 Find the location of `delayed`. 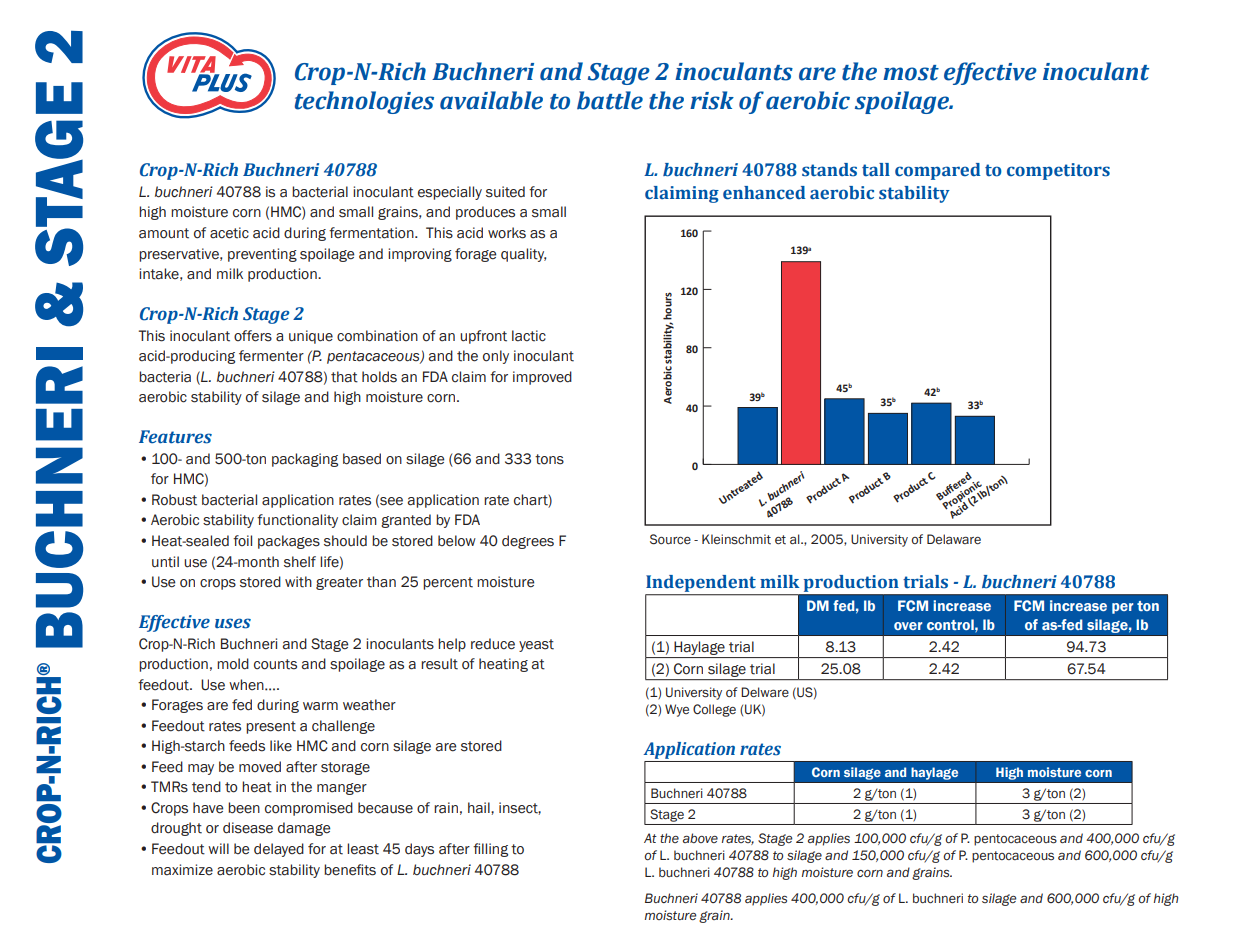

delayed is located at coordinates (279, 850).
